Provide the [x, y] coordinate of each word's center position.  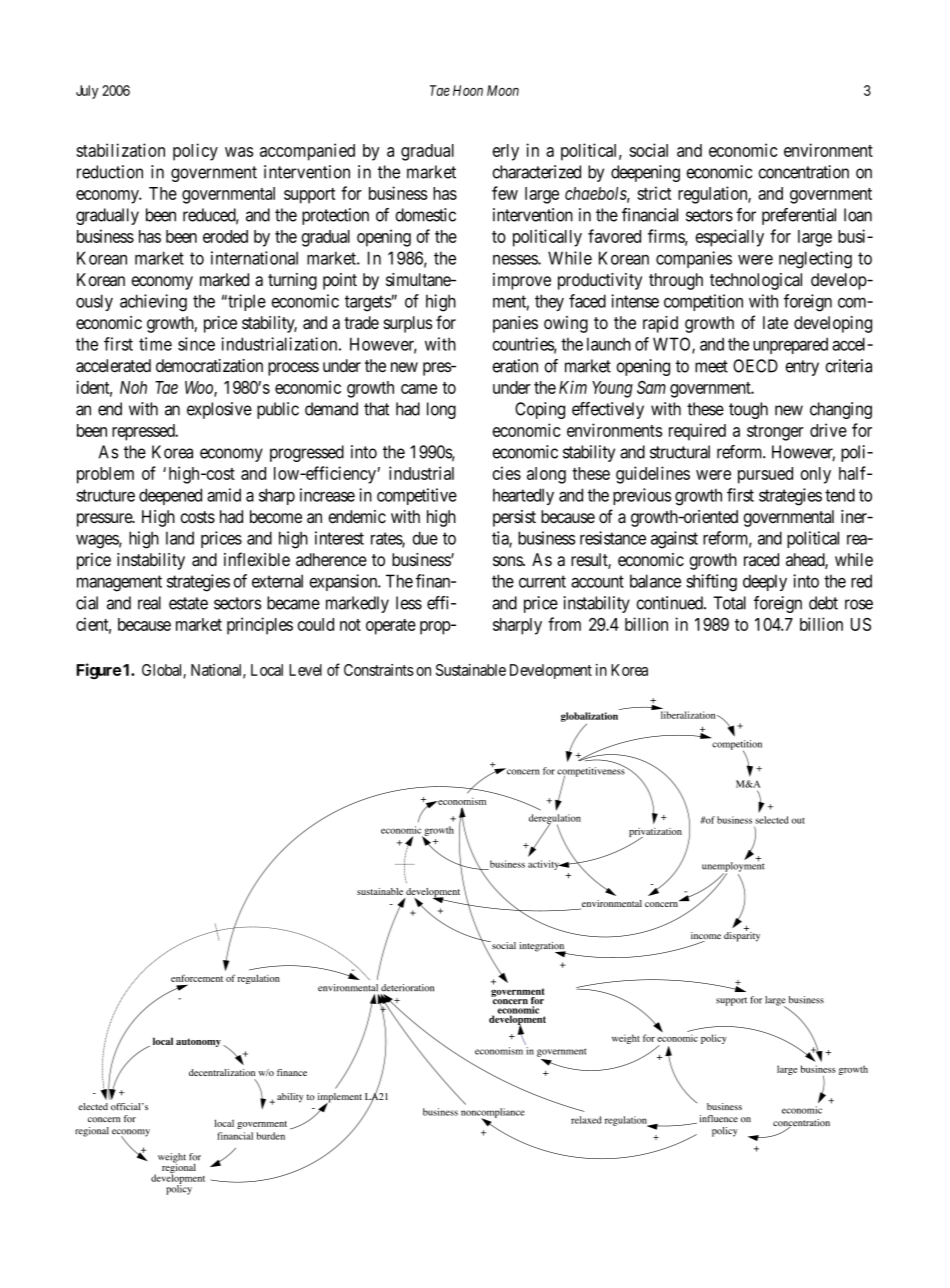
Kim [573, 387]
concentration [803, 172]
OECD [755, 366]
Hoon [468, 90]
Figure [98, 671]
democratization [209, 366]
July [87, 92]
